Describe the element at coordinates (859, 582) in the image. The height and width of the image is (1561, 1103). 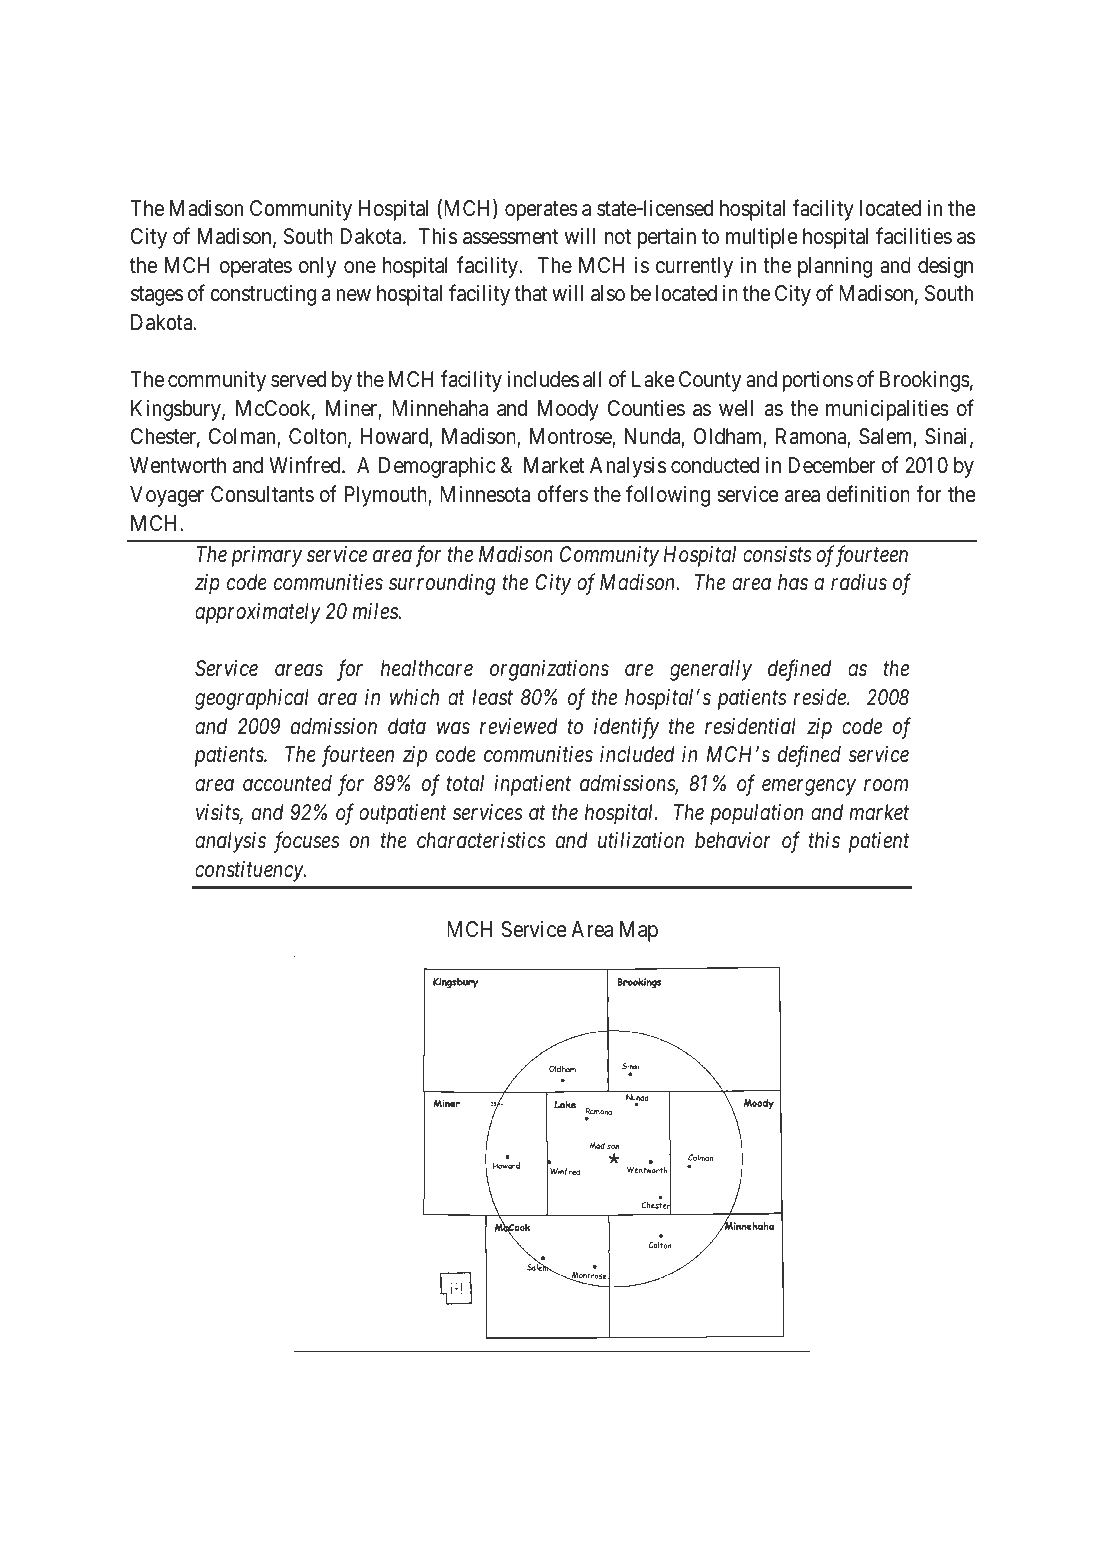
I see `radius` at that location.
